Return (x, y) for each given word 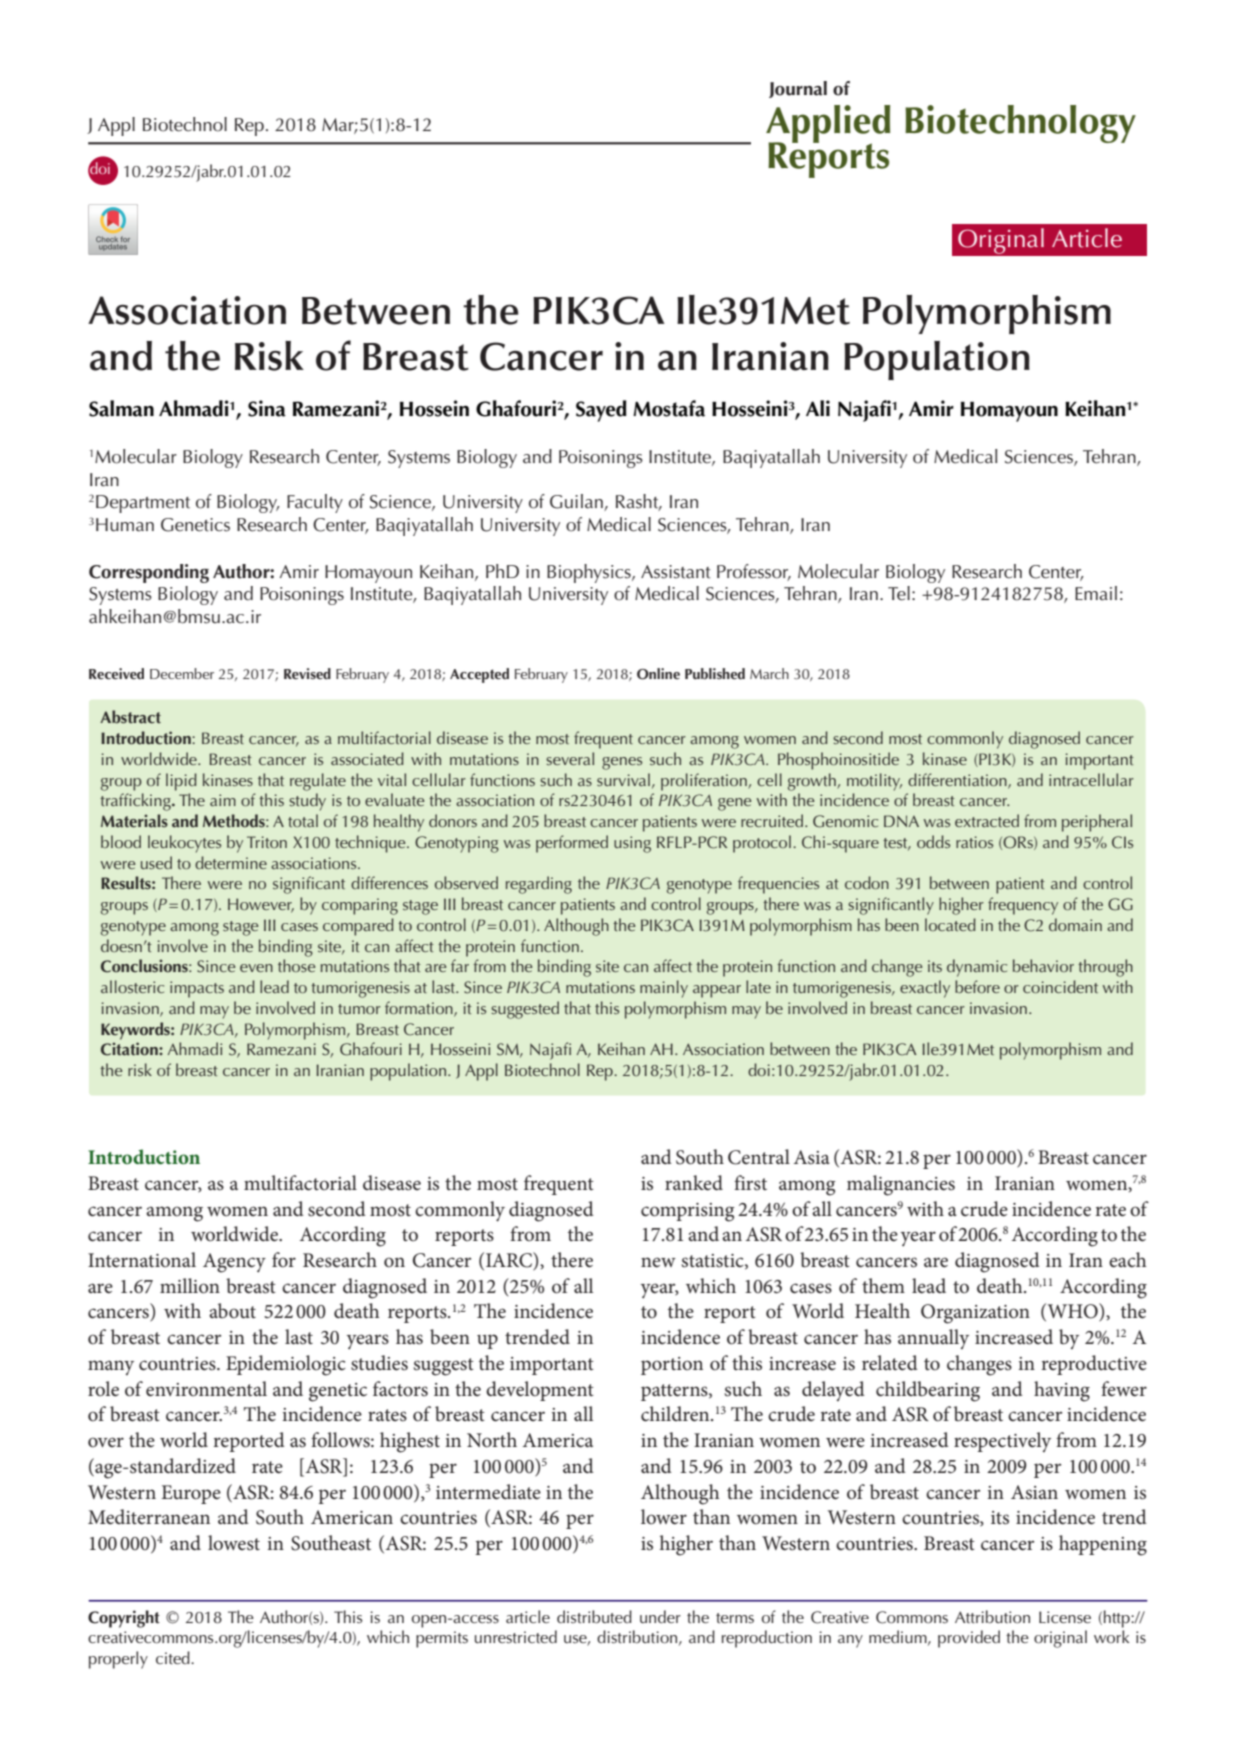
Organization (975, 1314)
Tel (899, 593)
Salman (121, 408)
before (977, 986)
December (182, 673)
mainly (664, 989)
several (570, 758)
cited (174, 1658)
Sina (267, 408)
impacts (197, 989)
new (658, 1262)
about (232, 1311)
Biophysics (590, 573)
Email (1096, 593)
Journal (798, 89)
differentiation (958, 780)
